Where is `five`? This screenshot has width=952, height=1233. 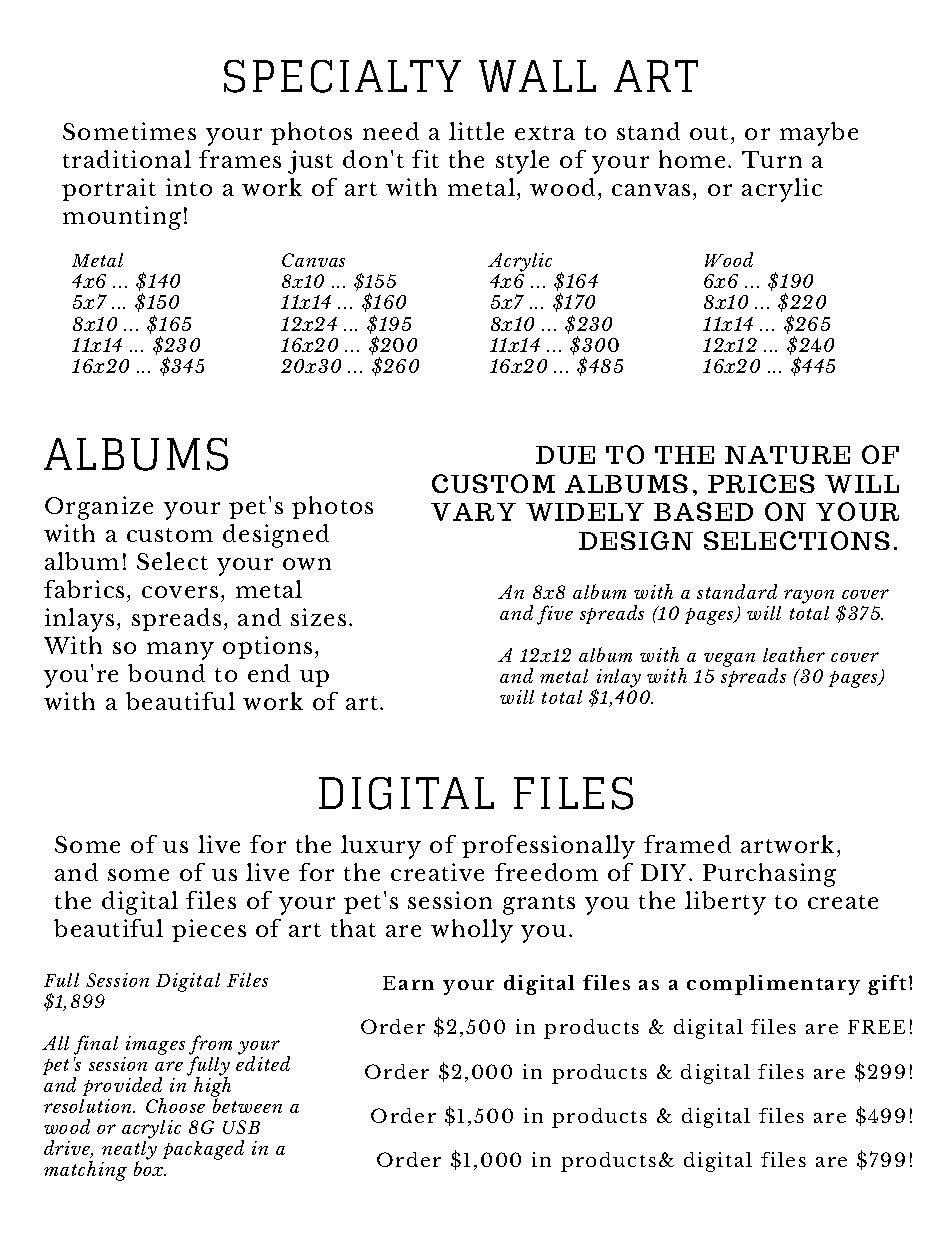 five is located at coordinates (555, 615).
